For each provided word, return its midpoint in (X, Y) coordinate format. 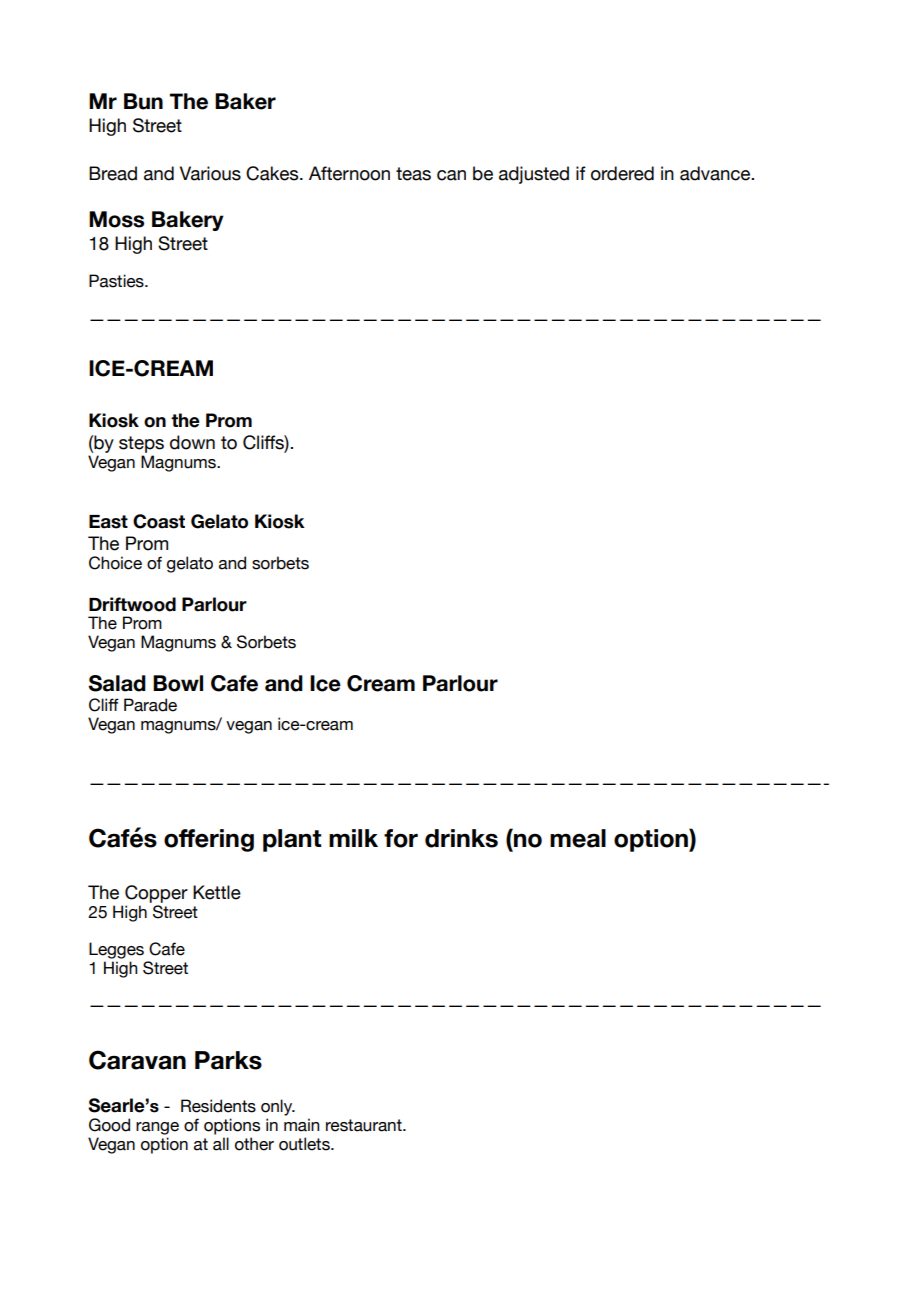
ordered (622, 173)
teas (413, 174)
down (192, 442)
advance (716, 173)
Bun (143, 101)
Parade (150, 705)
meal (578, 838)
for (401, 838)
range (157, 1128)
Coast (159, 521)
